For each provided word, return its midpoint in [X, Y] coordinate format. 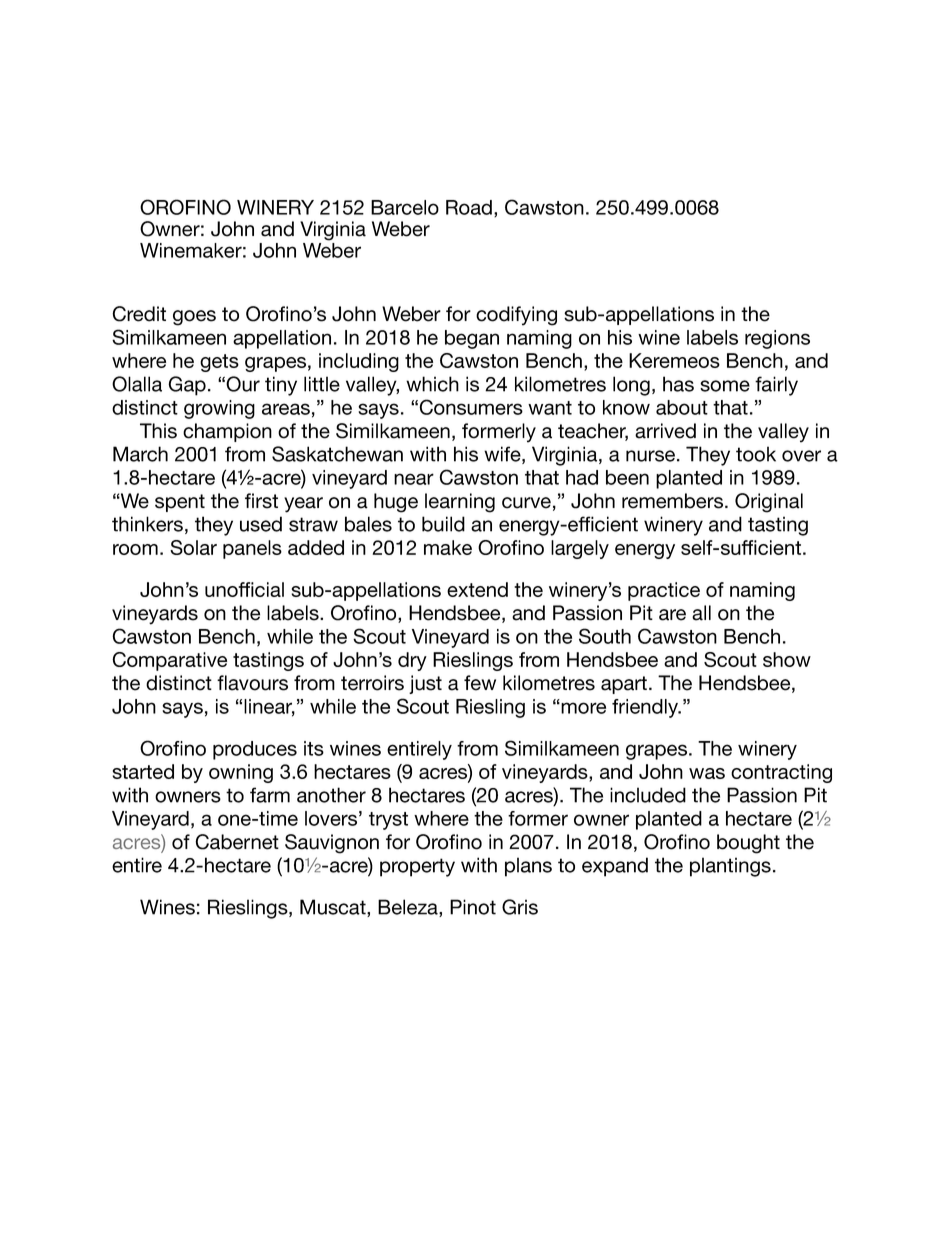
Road [469, 207]
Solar [193, 547]
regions [777, 339]
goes [194, 318]
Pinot [473, 907]
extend [477, 589]
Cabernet [237, 842]
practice [664, 591]
